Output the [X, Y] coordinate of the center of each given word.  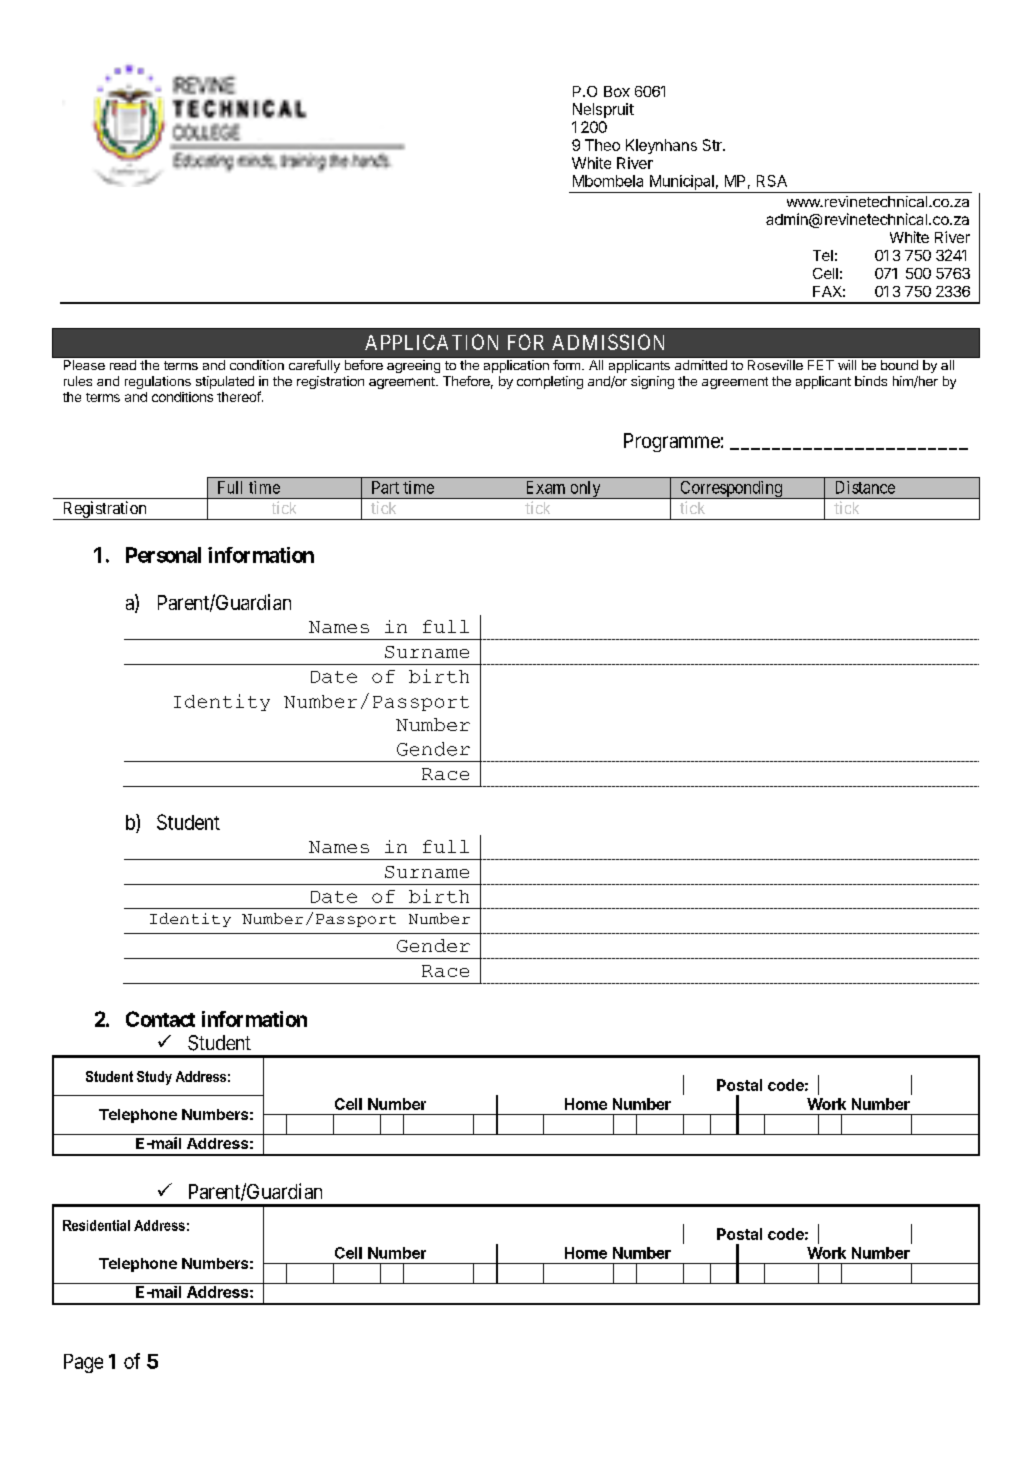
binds [871, 381]
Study [154, 1078]
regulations [158, 382]
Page [83, 1363]
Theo [602, 145]
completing [550, 382]
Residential [96, 1225]
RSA [772, 181]
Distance [865, 487]
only [585, 490]
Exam [546, 487]
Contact [160, 1019]
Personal [163, 555]
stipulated [225, 382]
